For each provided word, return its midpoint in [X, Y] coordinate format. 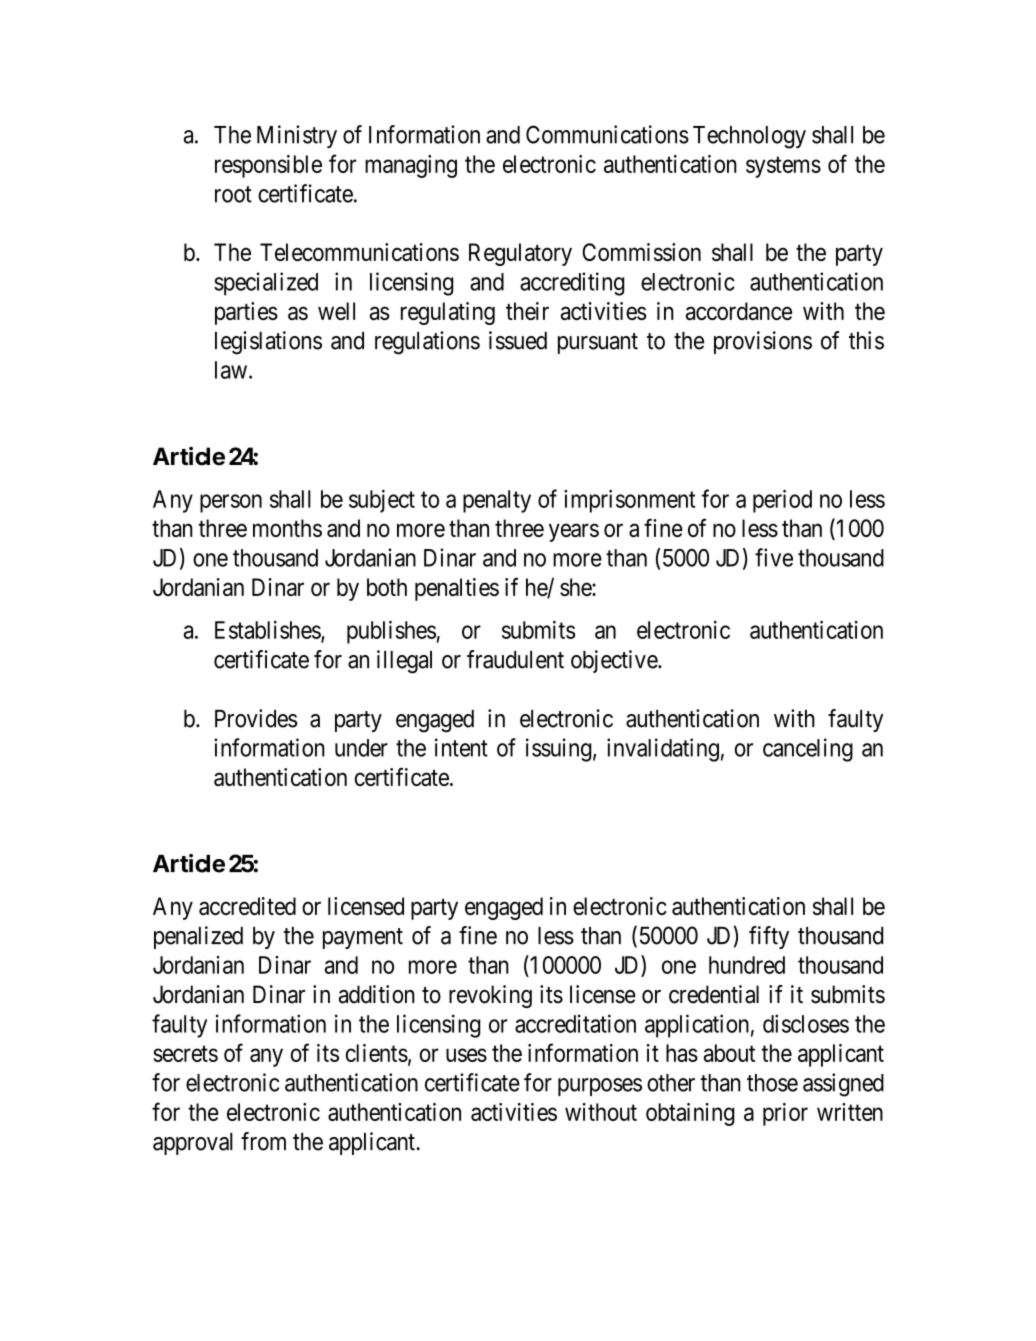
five [774, 557]
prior [785, 1114]
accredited [247, 906]
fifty [769, 937]
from [263, 1141]
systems [783, 167]
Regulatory [520, 254]
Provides [256, 718]
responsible [268, 166]
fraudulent [515, 659]
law [232, 370]
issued [518, 340]
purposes [600, 1087]
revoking [490, 996]
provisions [763, 342]
